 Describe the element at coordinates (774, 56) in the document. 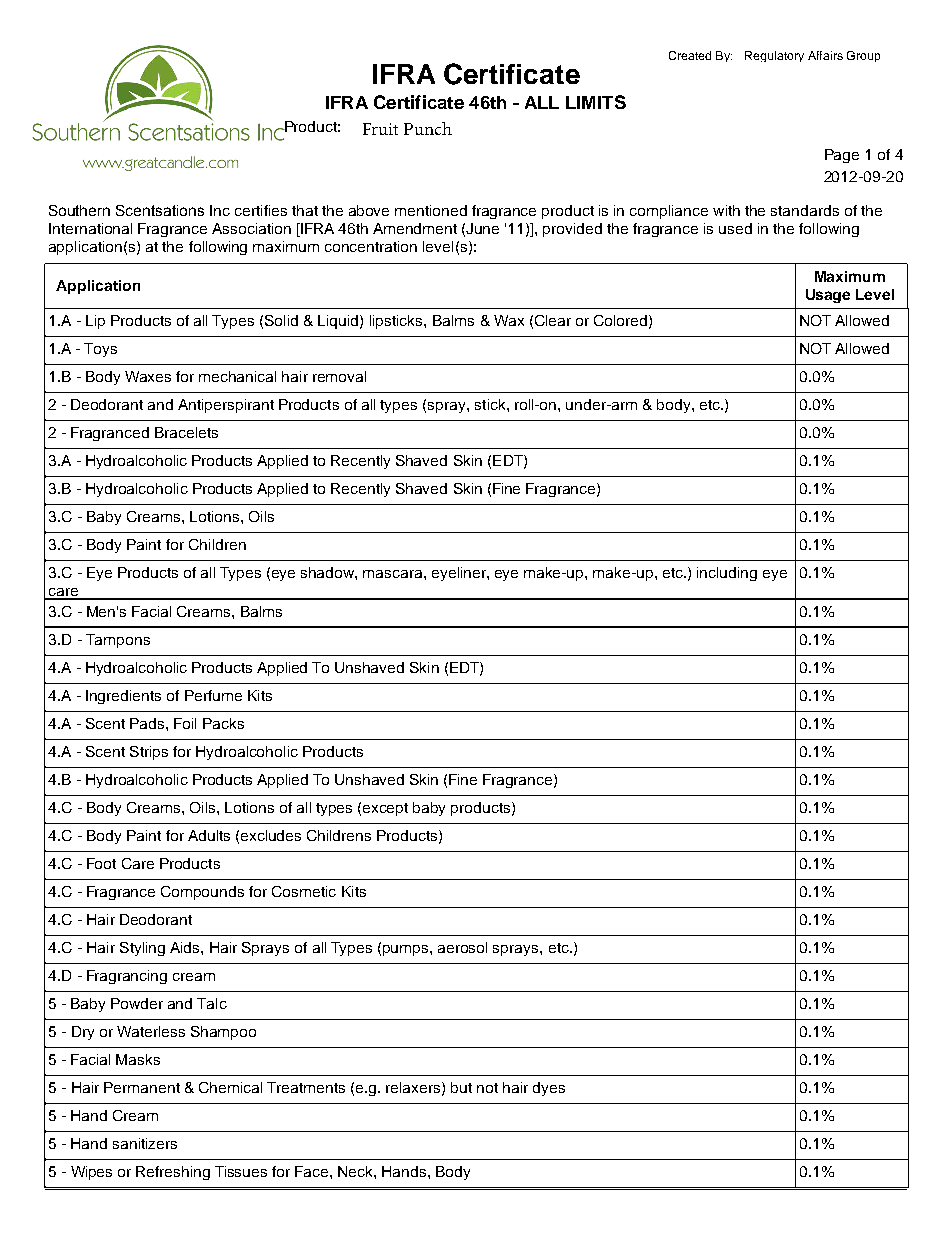

I see `Regulatory` at that location.
